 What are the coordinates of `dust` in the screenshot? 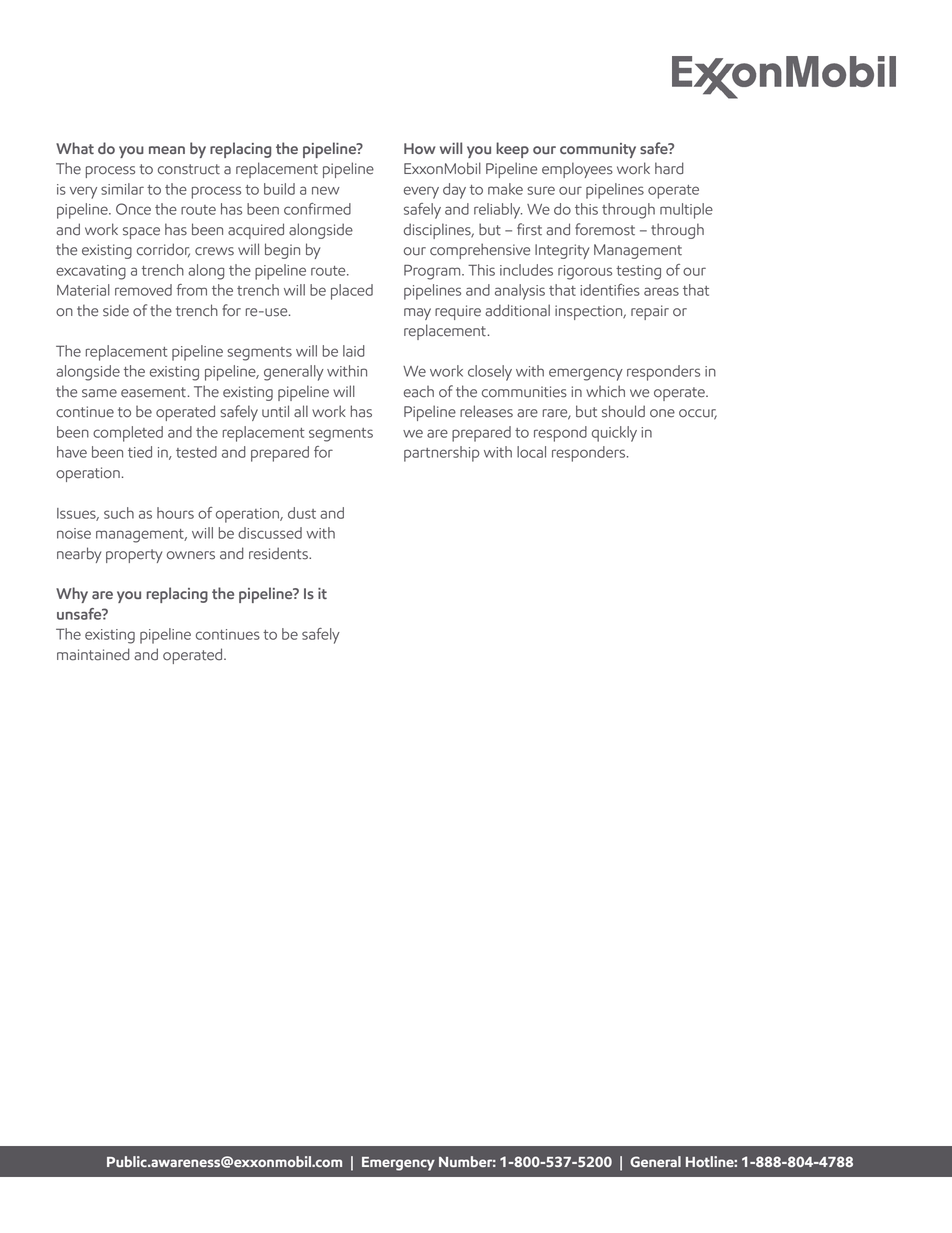 It's located at (302, 513).
